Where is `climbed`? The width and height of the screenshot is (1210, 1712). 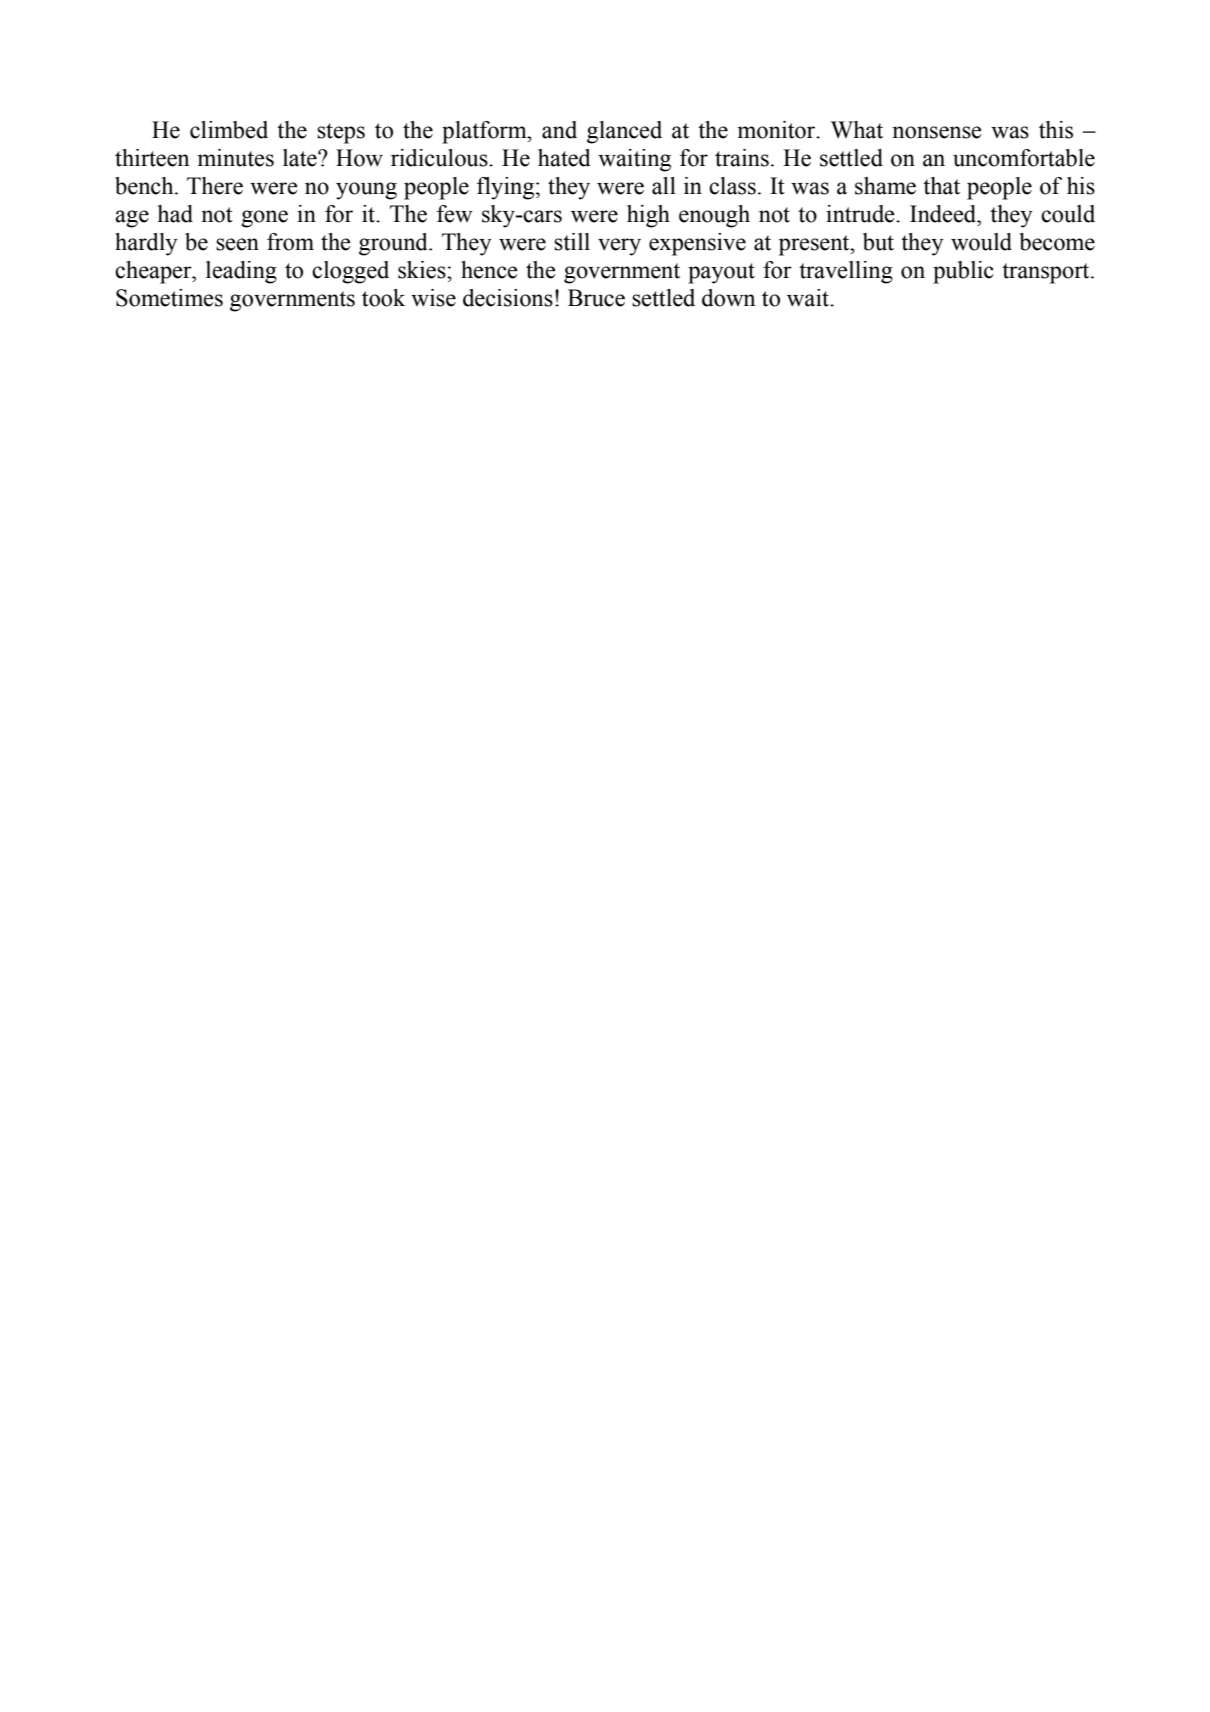
climbed is located at coordinates (229, 130).
